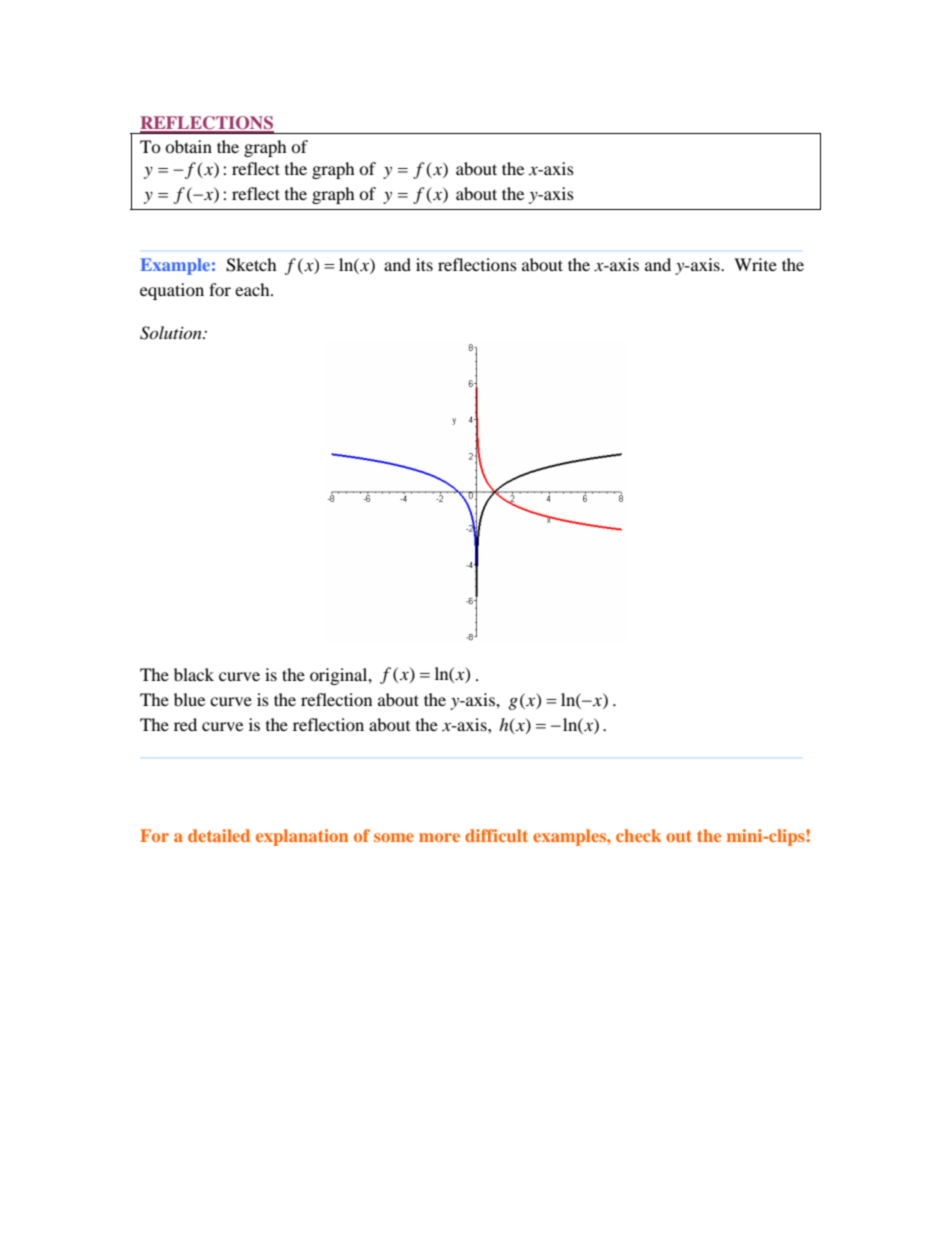 The image size is (952, 1233). I want to click on Write, so click(755, 264).
